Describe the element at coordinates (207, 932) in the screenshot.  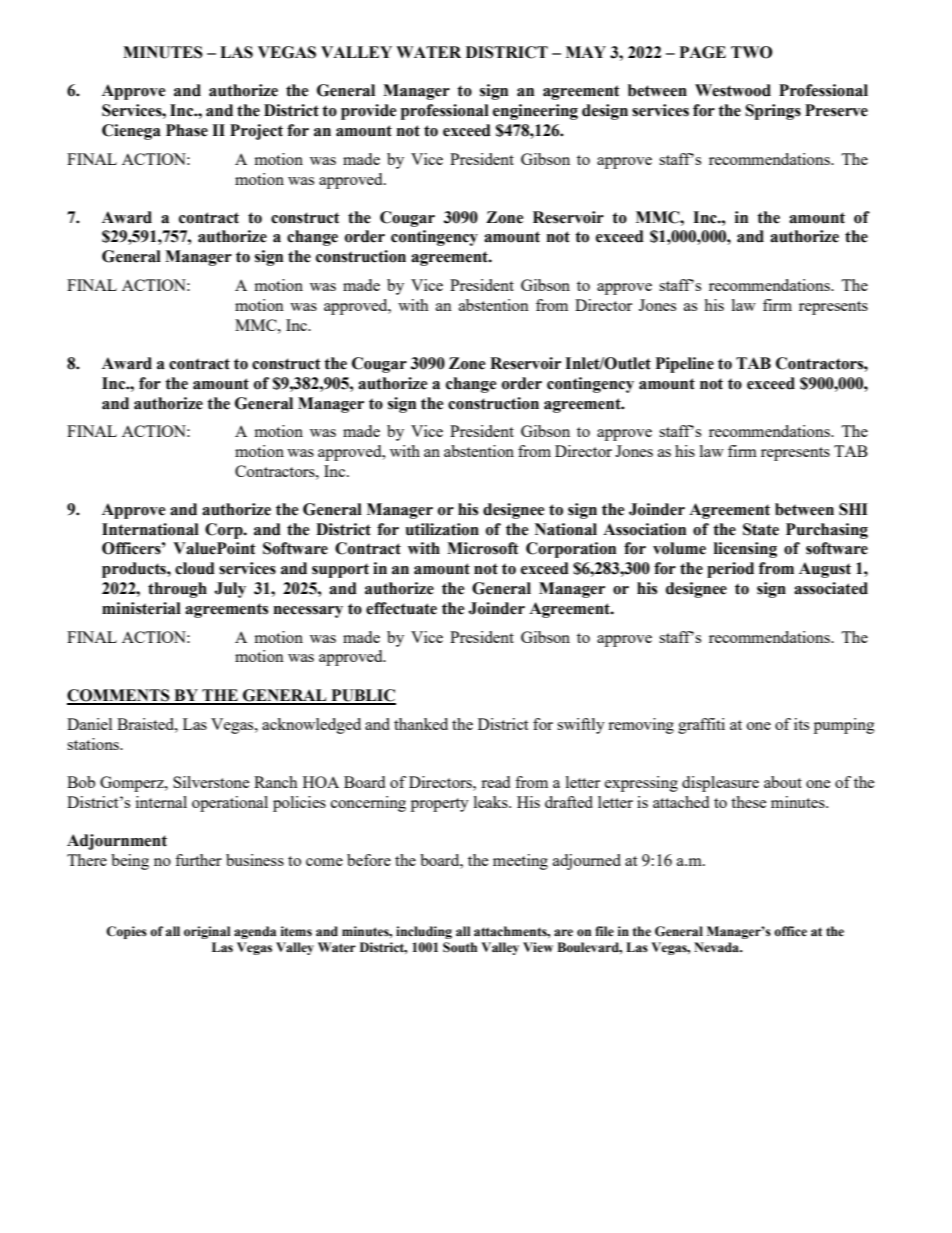
I see `original` at that location.
